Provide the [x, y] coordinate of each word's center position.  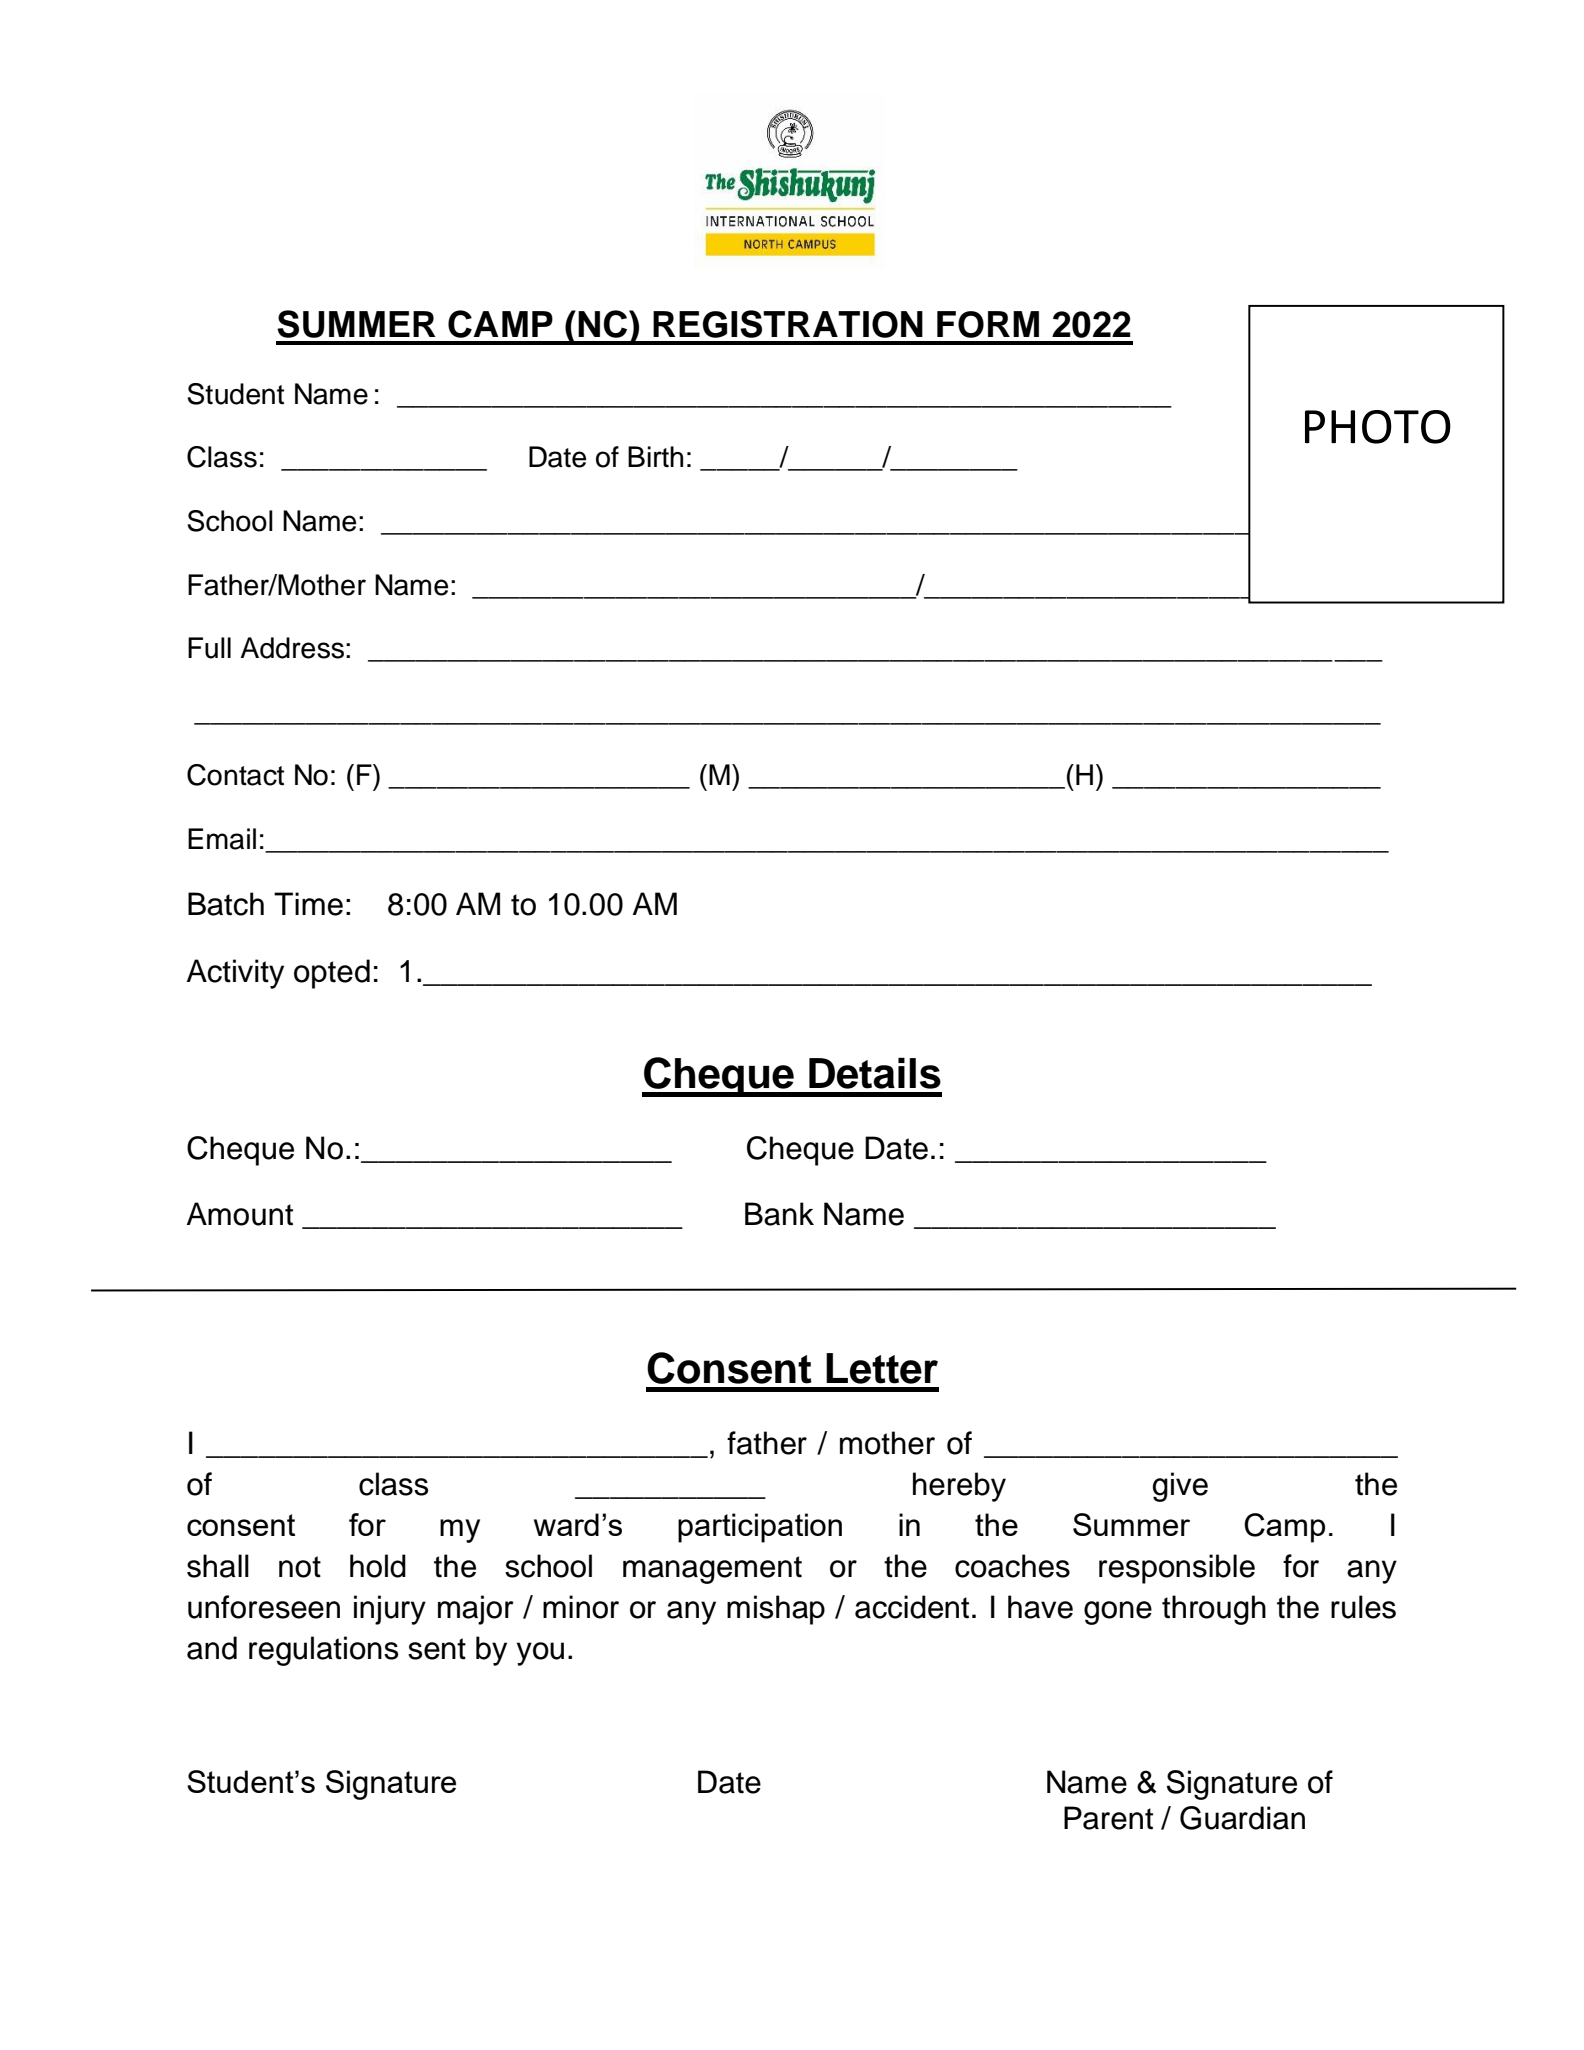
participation [760, 1528]
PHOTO [1378, 427]
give [1180, 1487]
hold [378, 1566]
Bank [779, 1214]
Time [308, 904]
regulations [323, 1651]
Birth [655, 456]
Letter [882, 1368]
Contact [235, 775]
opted [332, 974]
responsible [1177, 1569]
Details [875, 1073]
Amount [240, 1214]
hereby [959, 1487]
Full [209, 648]
